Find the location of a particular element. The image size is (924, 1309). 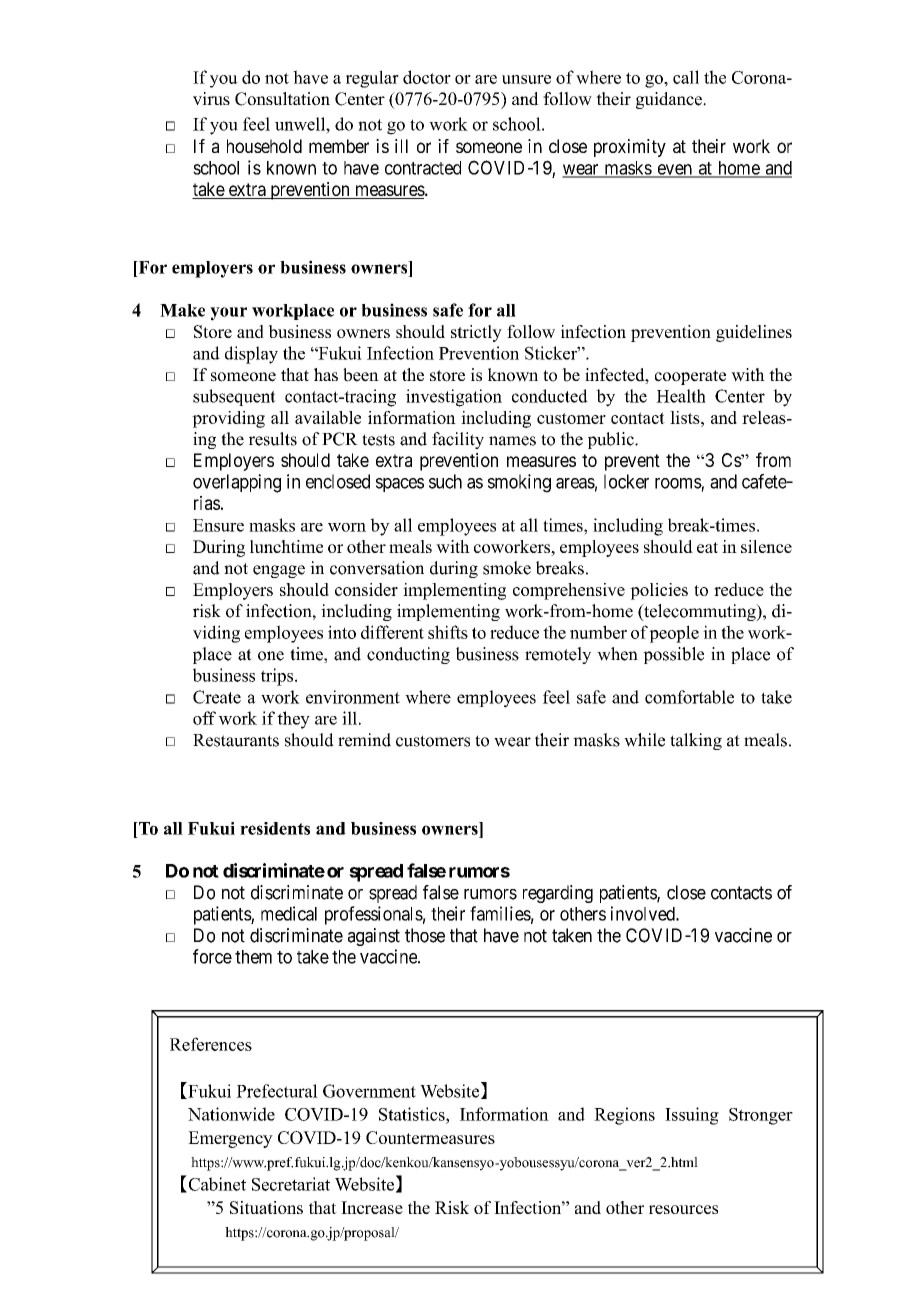

household is located at coordinates (264, 146).
